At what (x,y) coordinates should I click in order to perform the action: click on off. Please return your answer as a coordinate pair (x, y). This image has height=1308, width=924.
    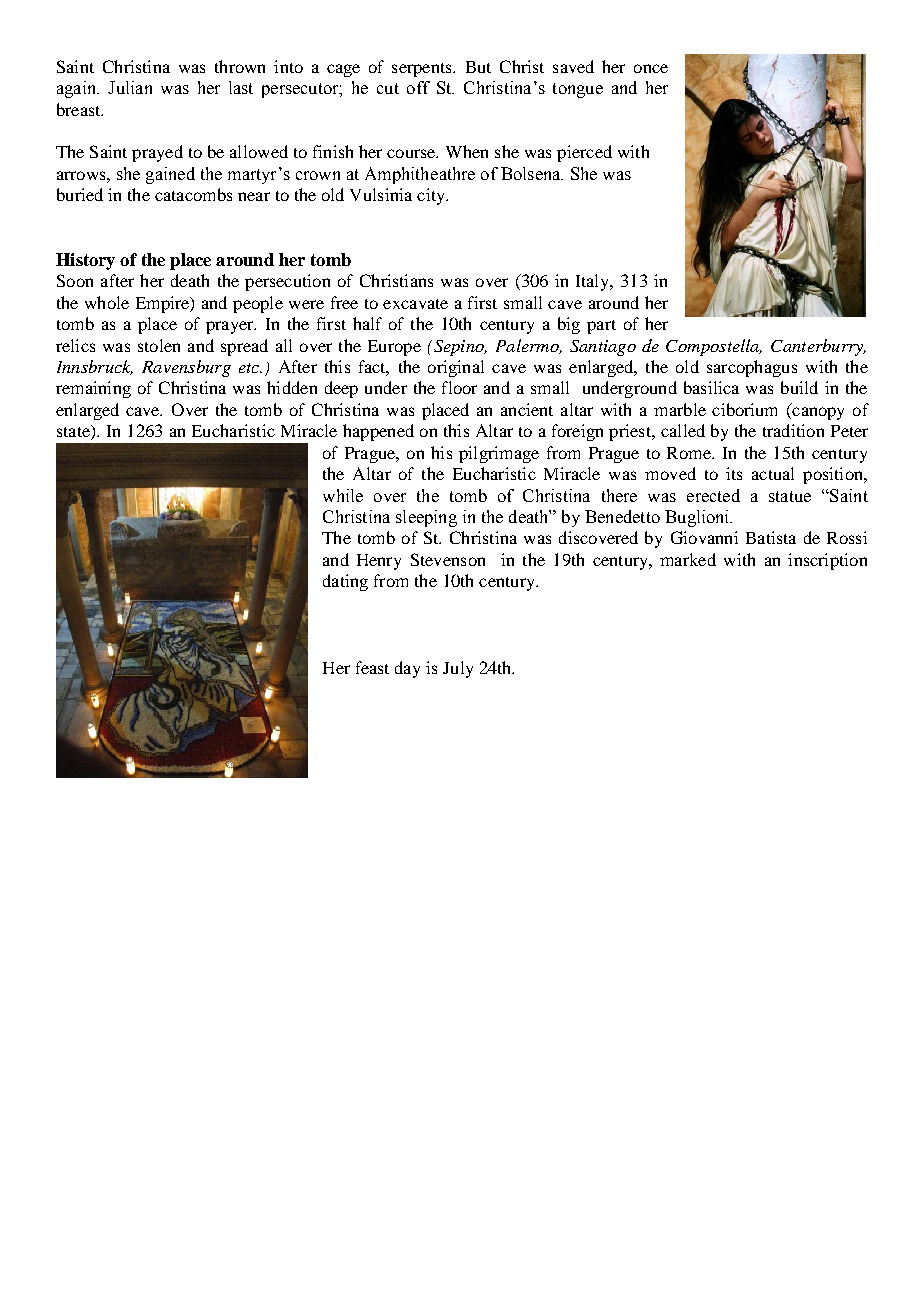
    Looking at the image, I should click on (418, 87).
